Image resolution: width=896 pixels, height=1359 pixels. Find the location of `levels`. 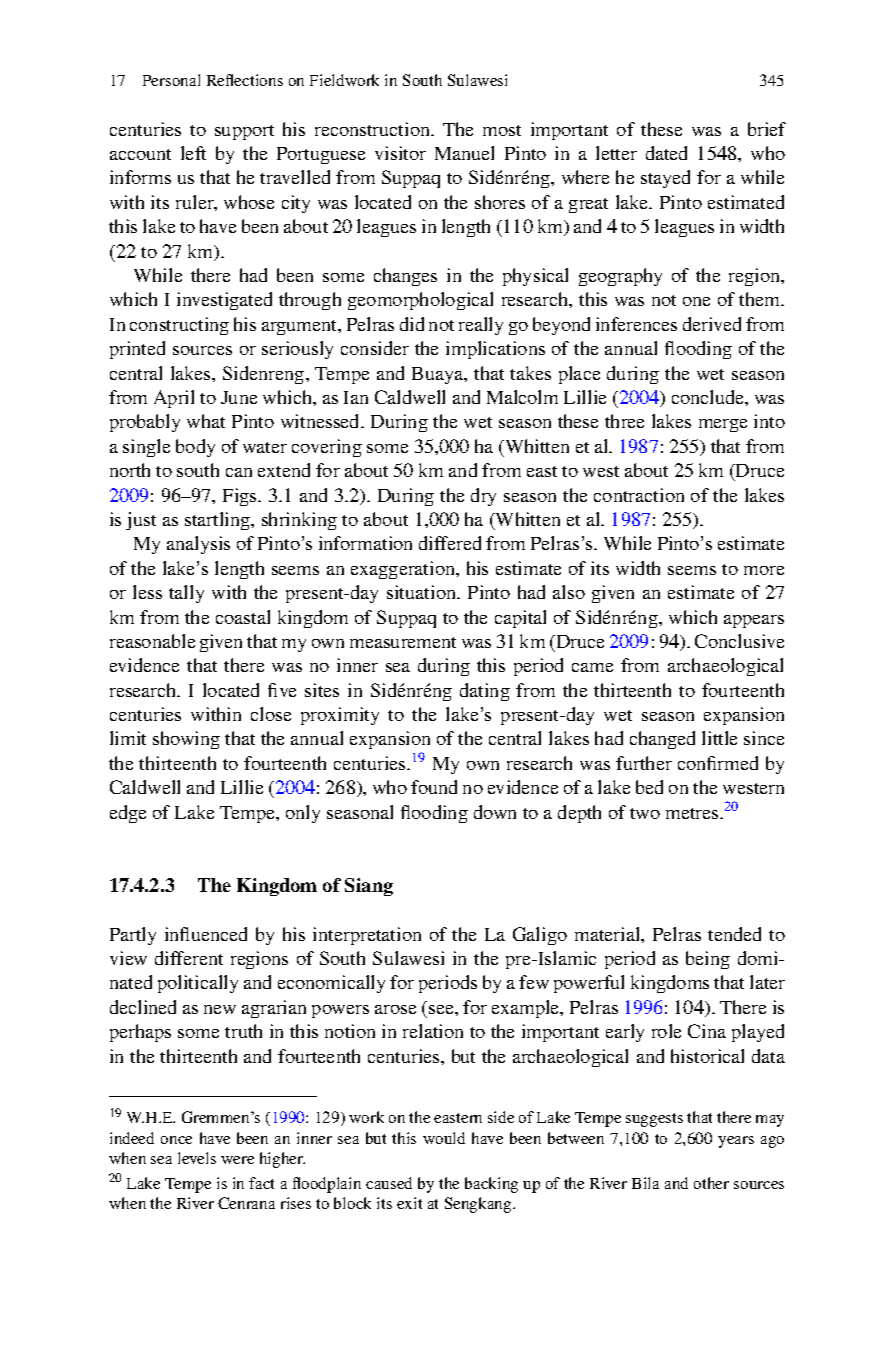

levels is located at coordinates (197, 1158).
